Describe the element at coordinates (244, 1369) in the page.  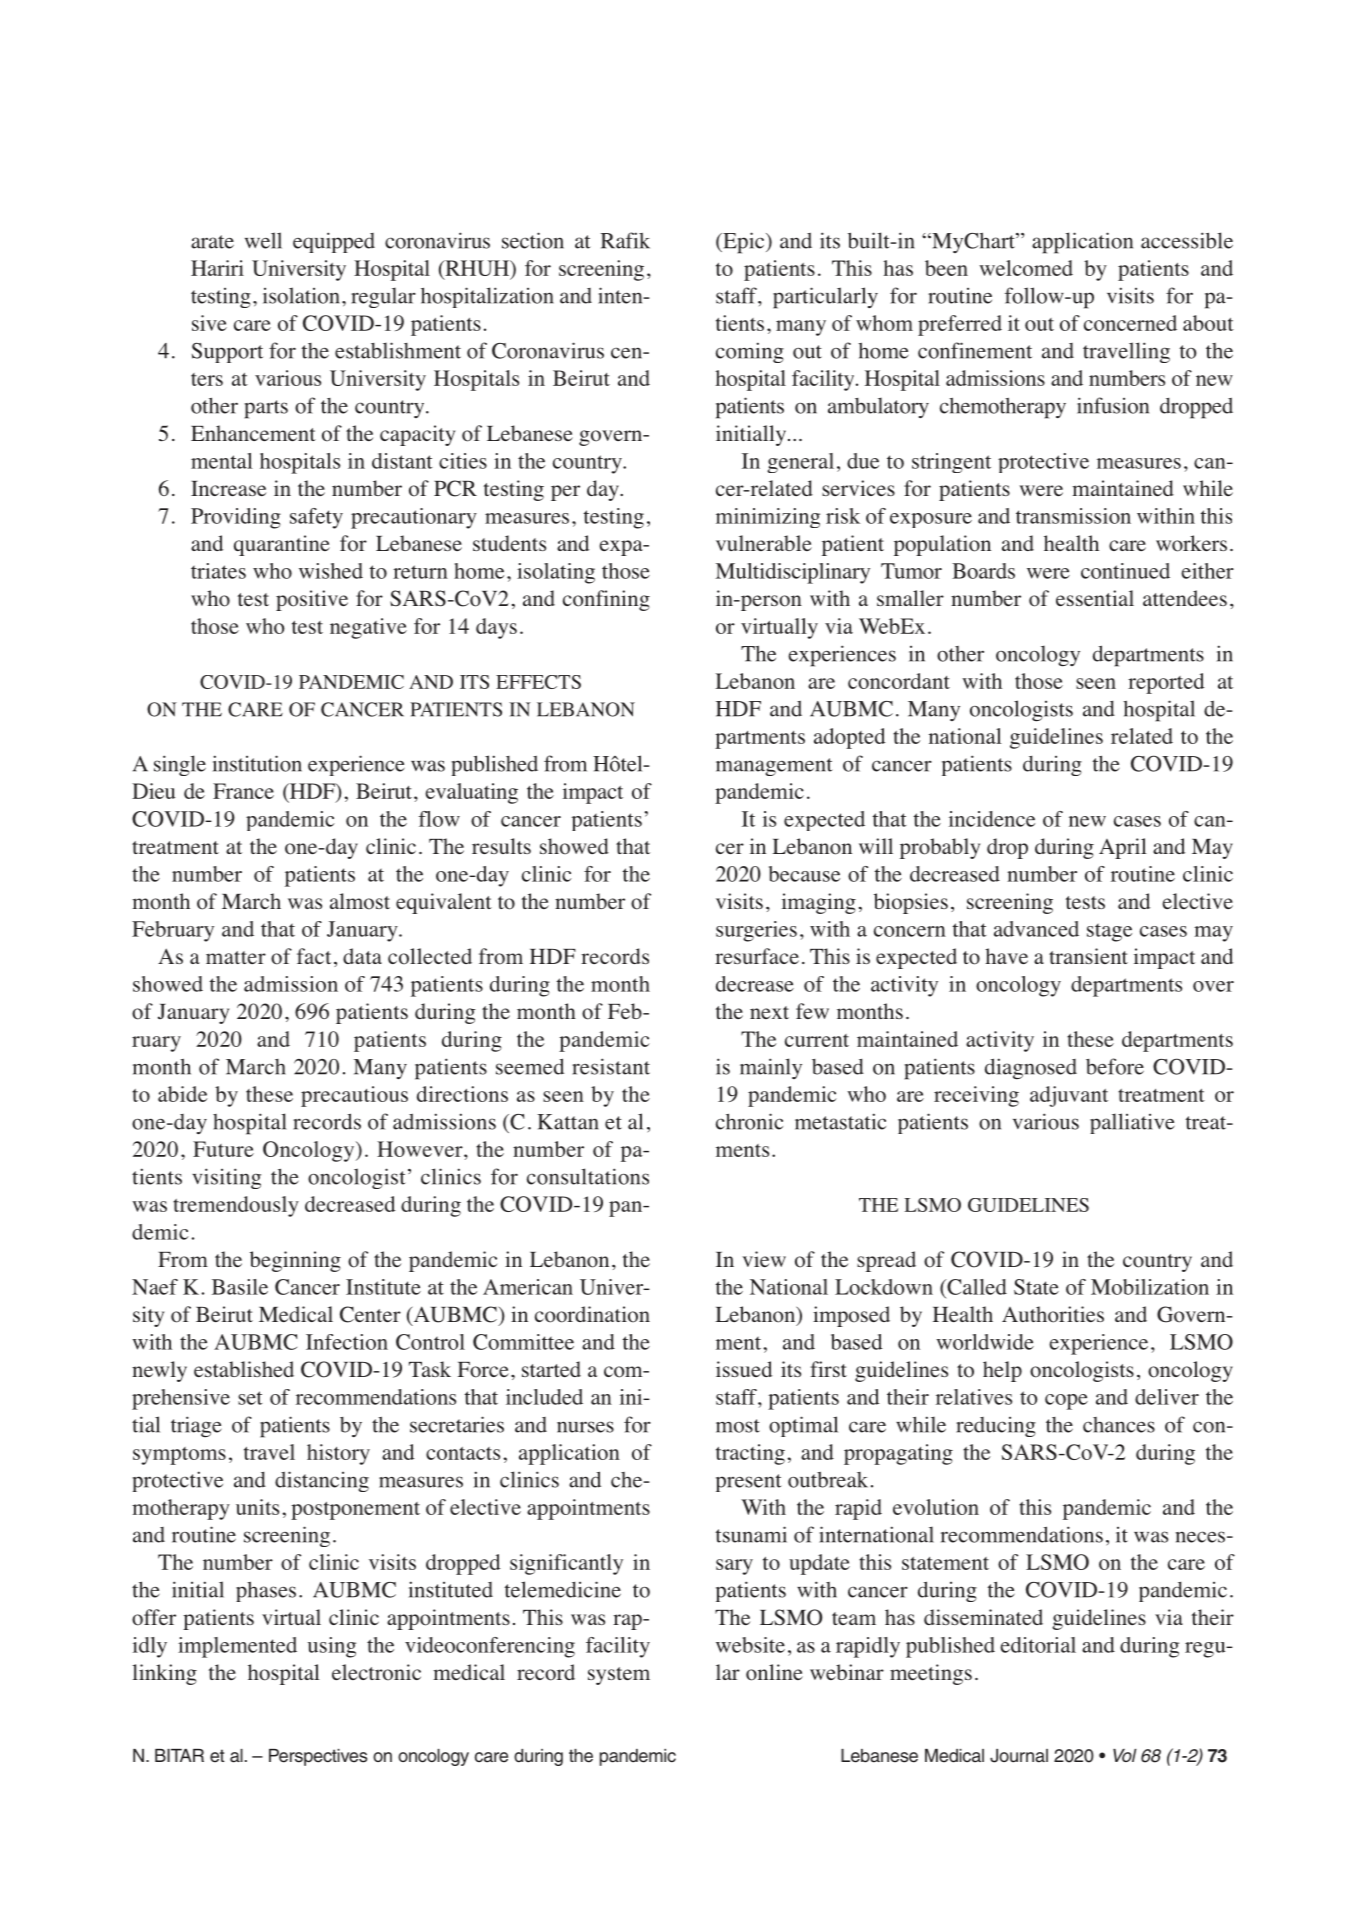
I see `established` at that location.
